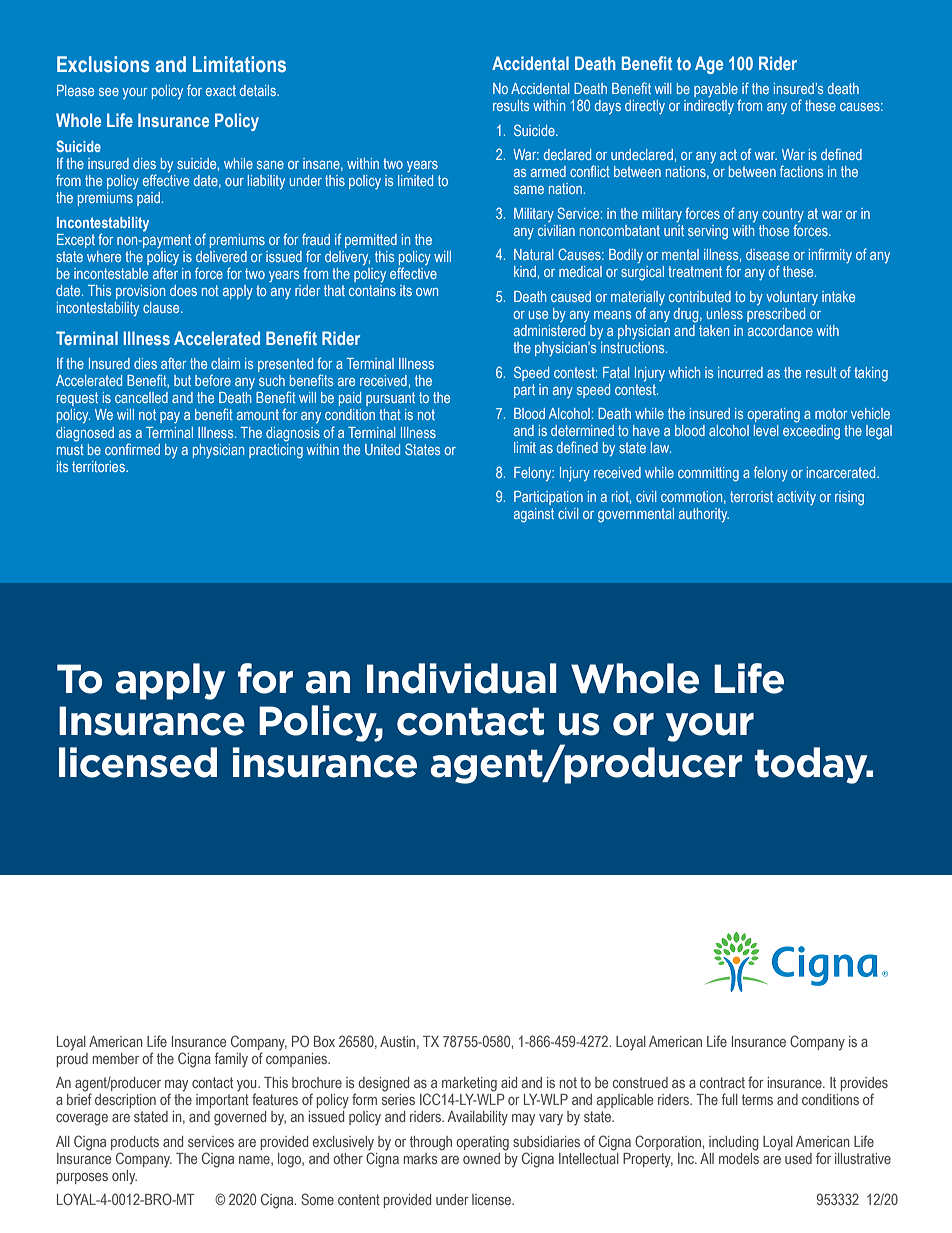 This page has height=1233, width=952. What do you see at coordinates (704, 515) in the page?
I see `authority` at bounding box center [704, 515].
